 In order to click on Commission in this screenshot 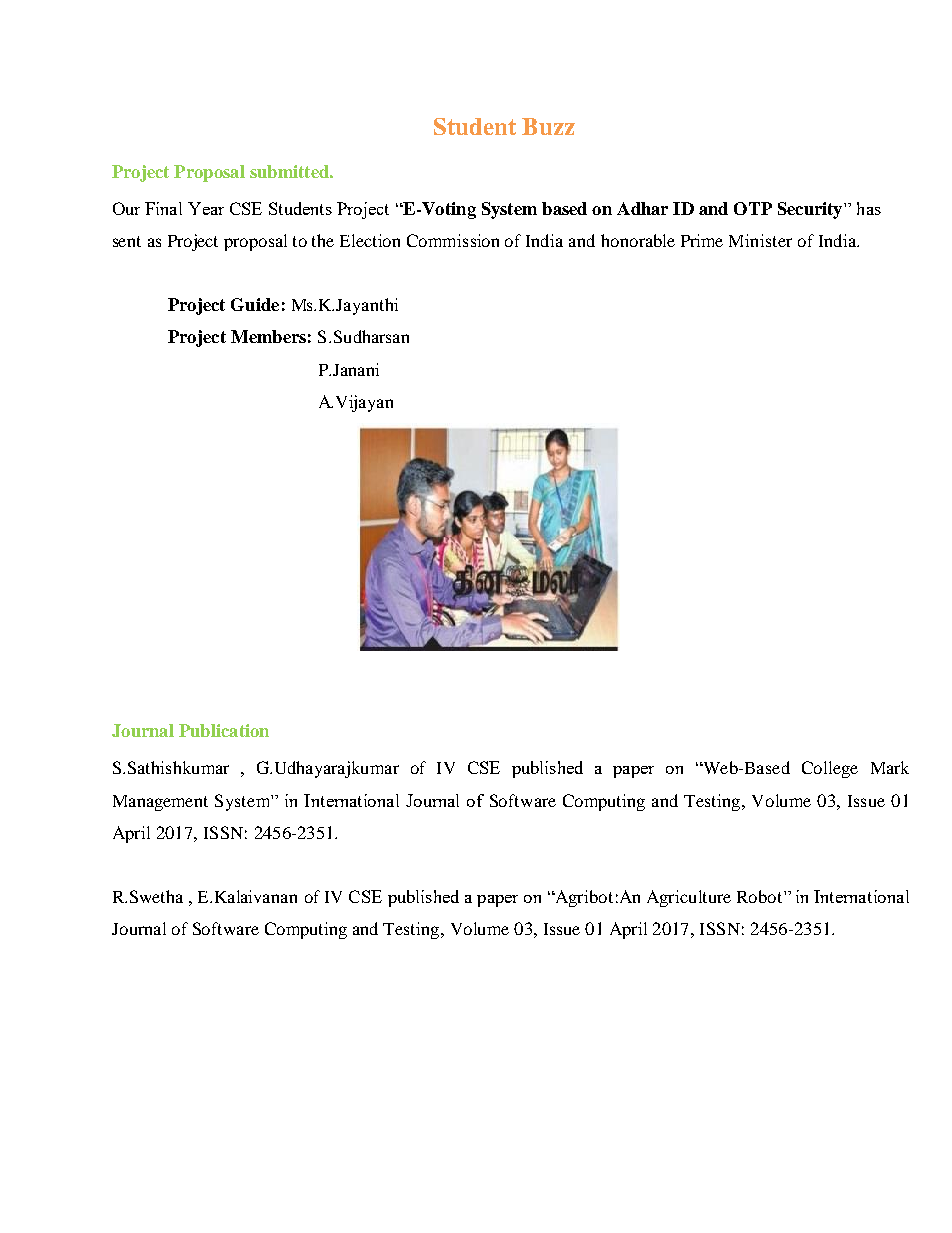, I will do `click(453, 240)`.
